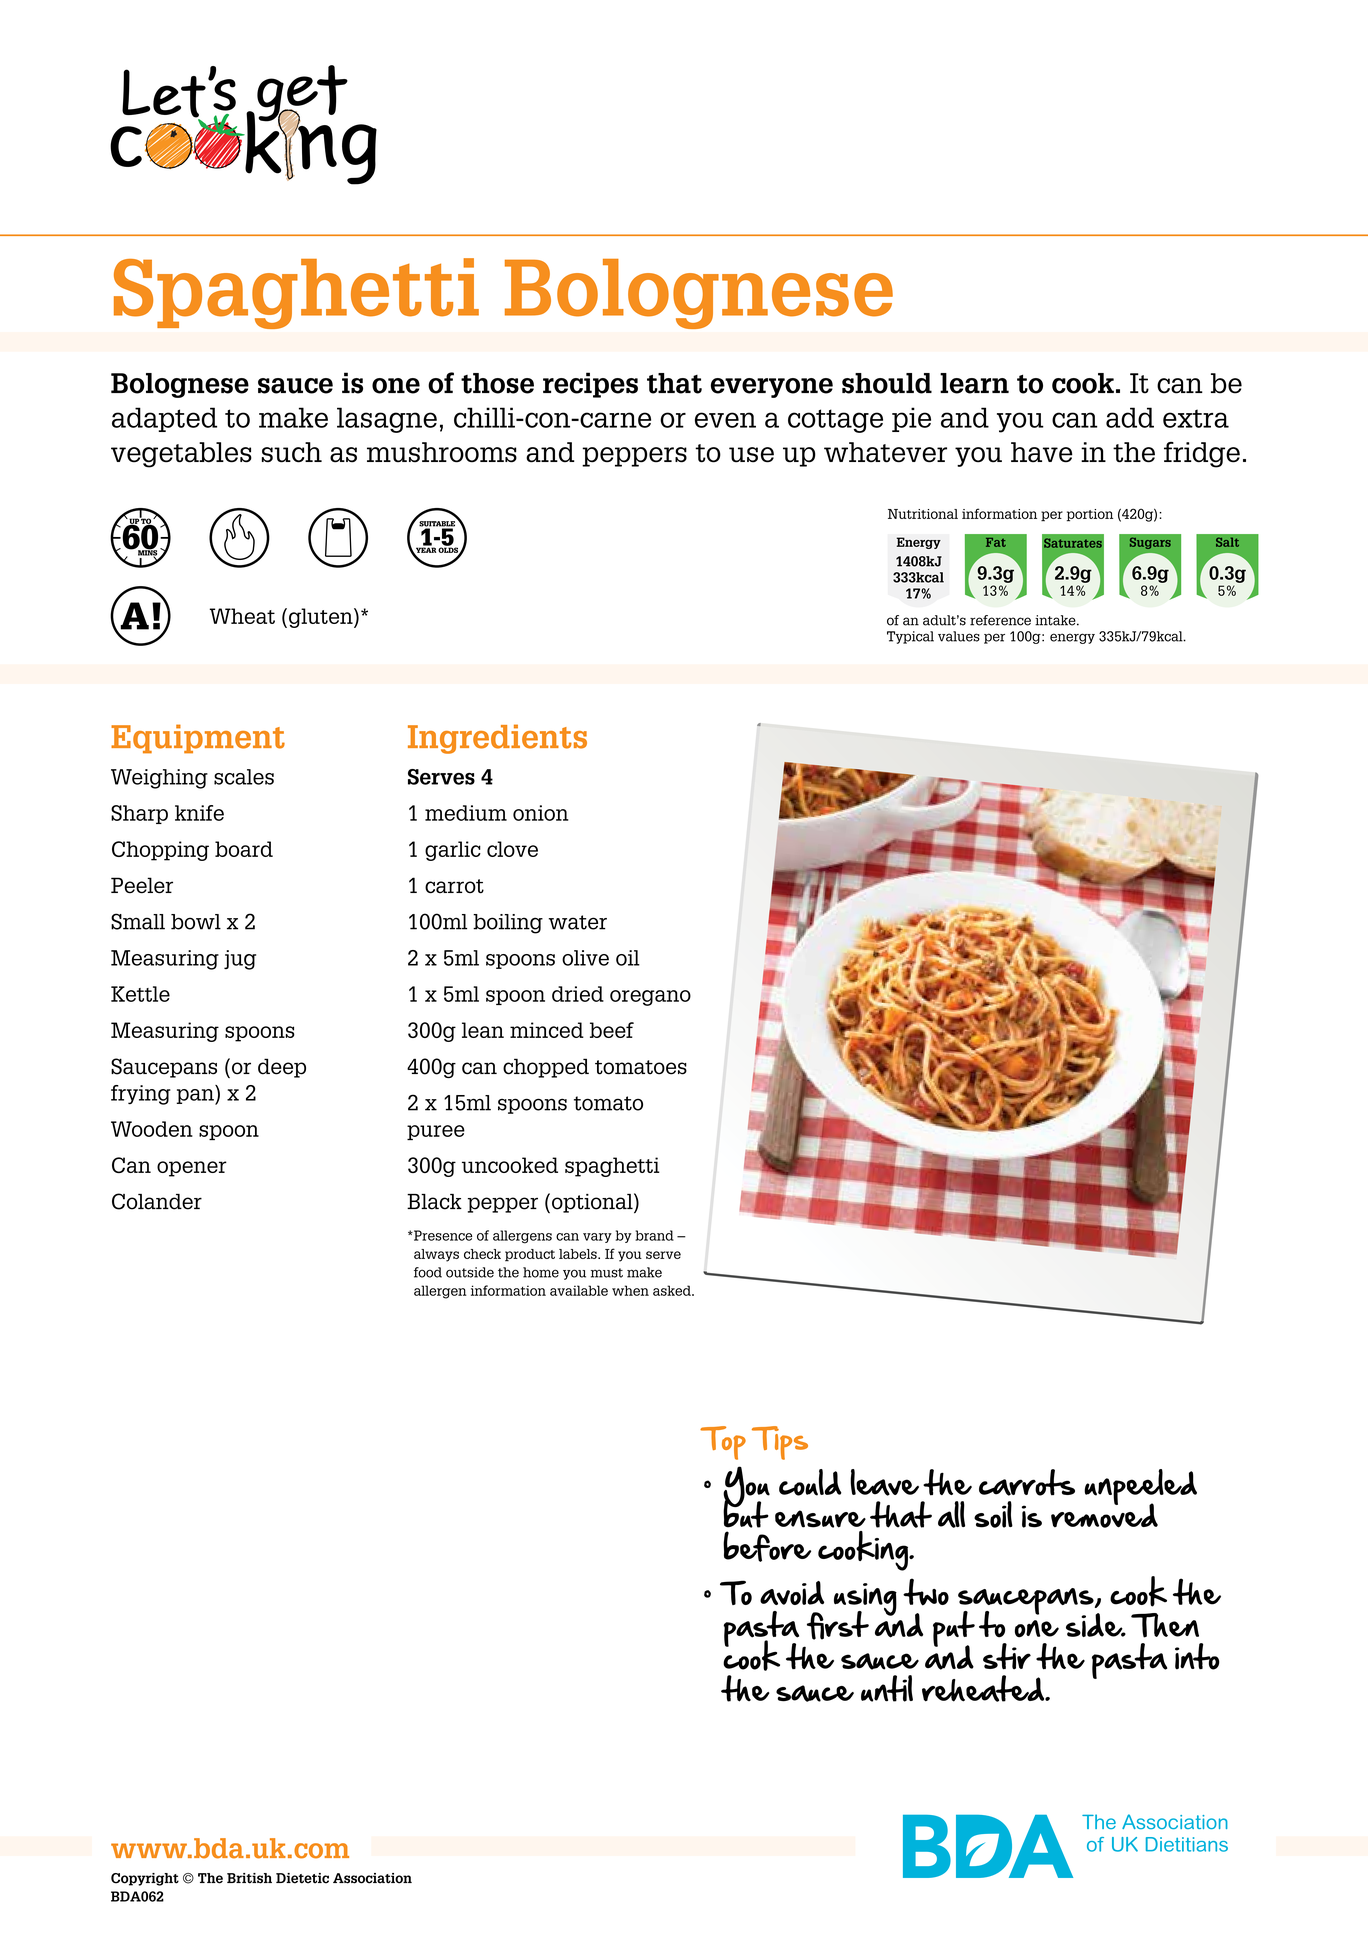 The image size is (1368, 1935). Describe the element at coordinates (282, 1068) in the image. I see `deep` at that location.
